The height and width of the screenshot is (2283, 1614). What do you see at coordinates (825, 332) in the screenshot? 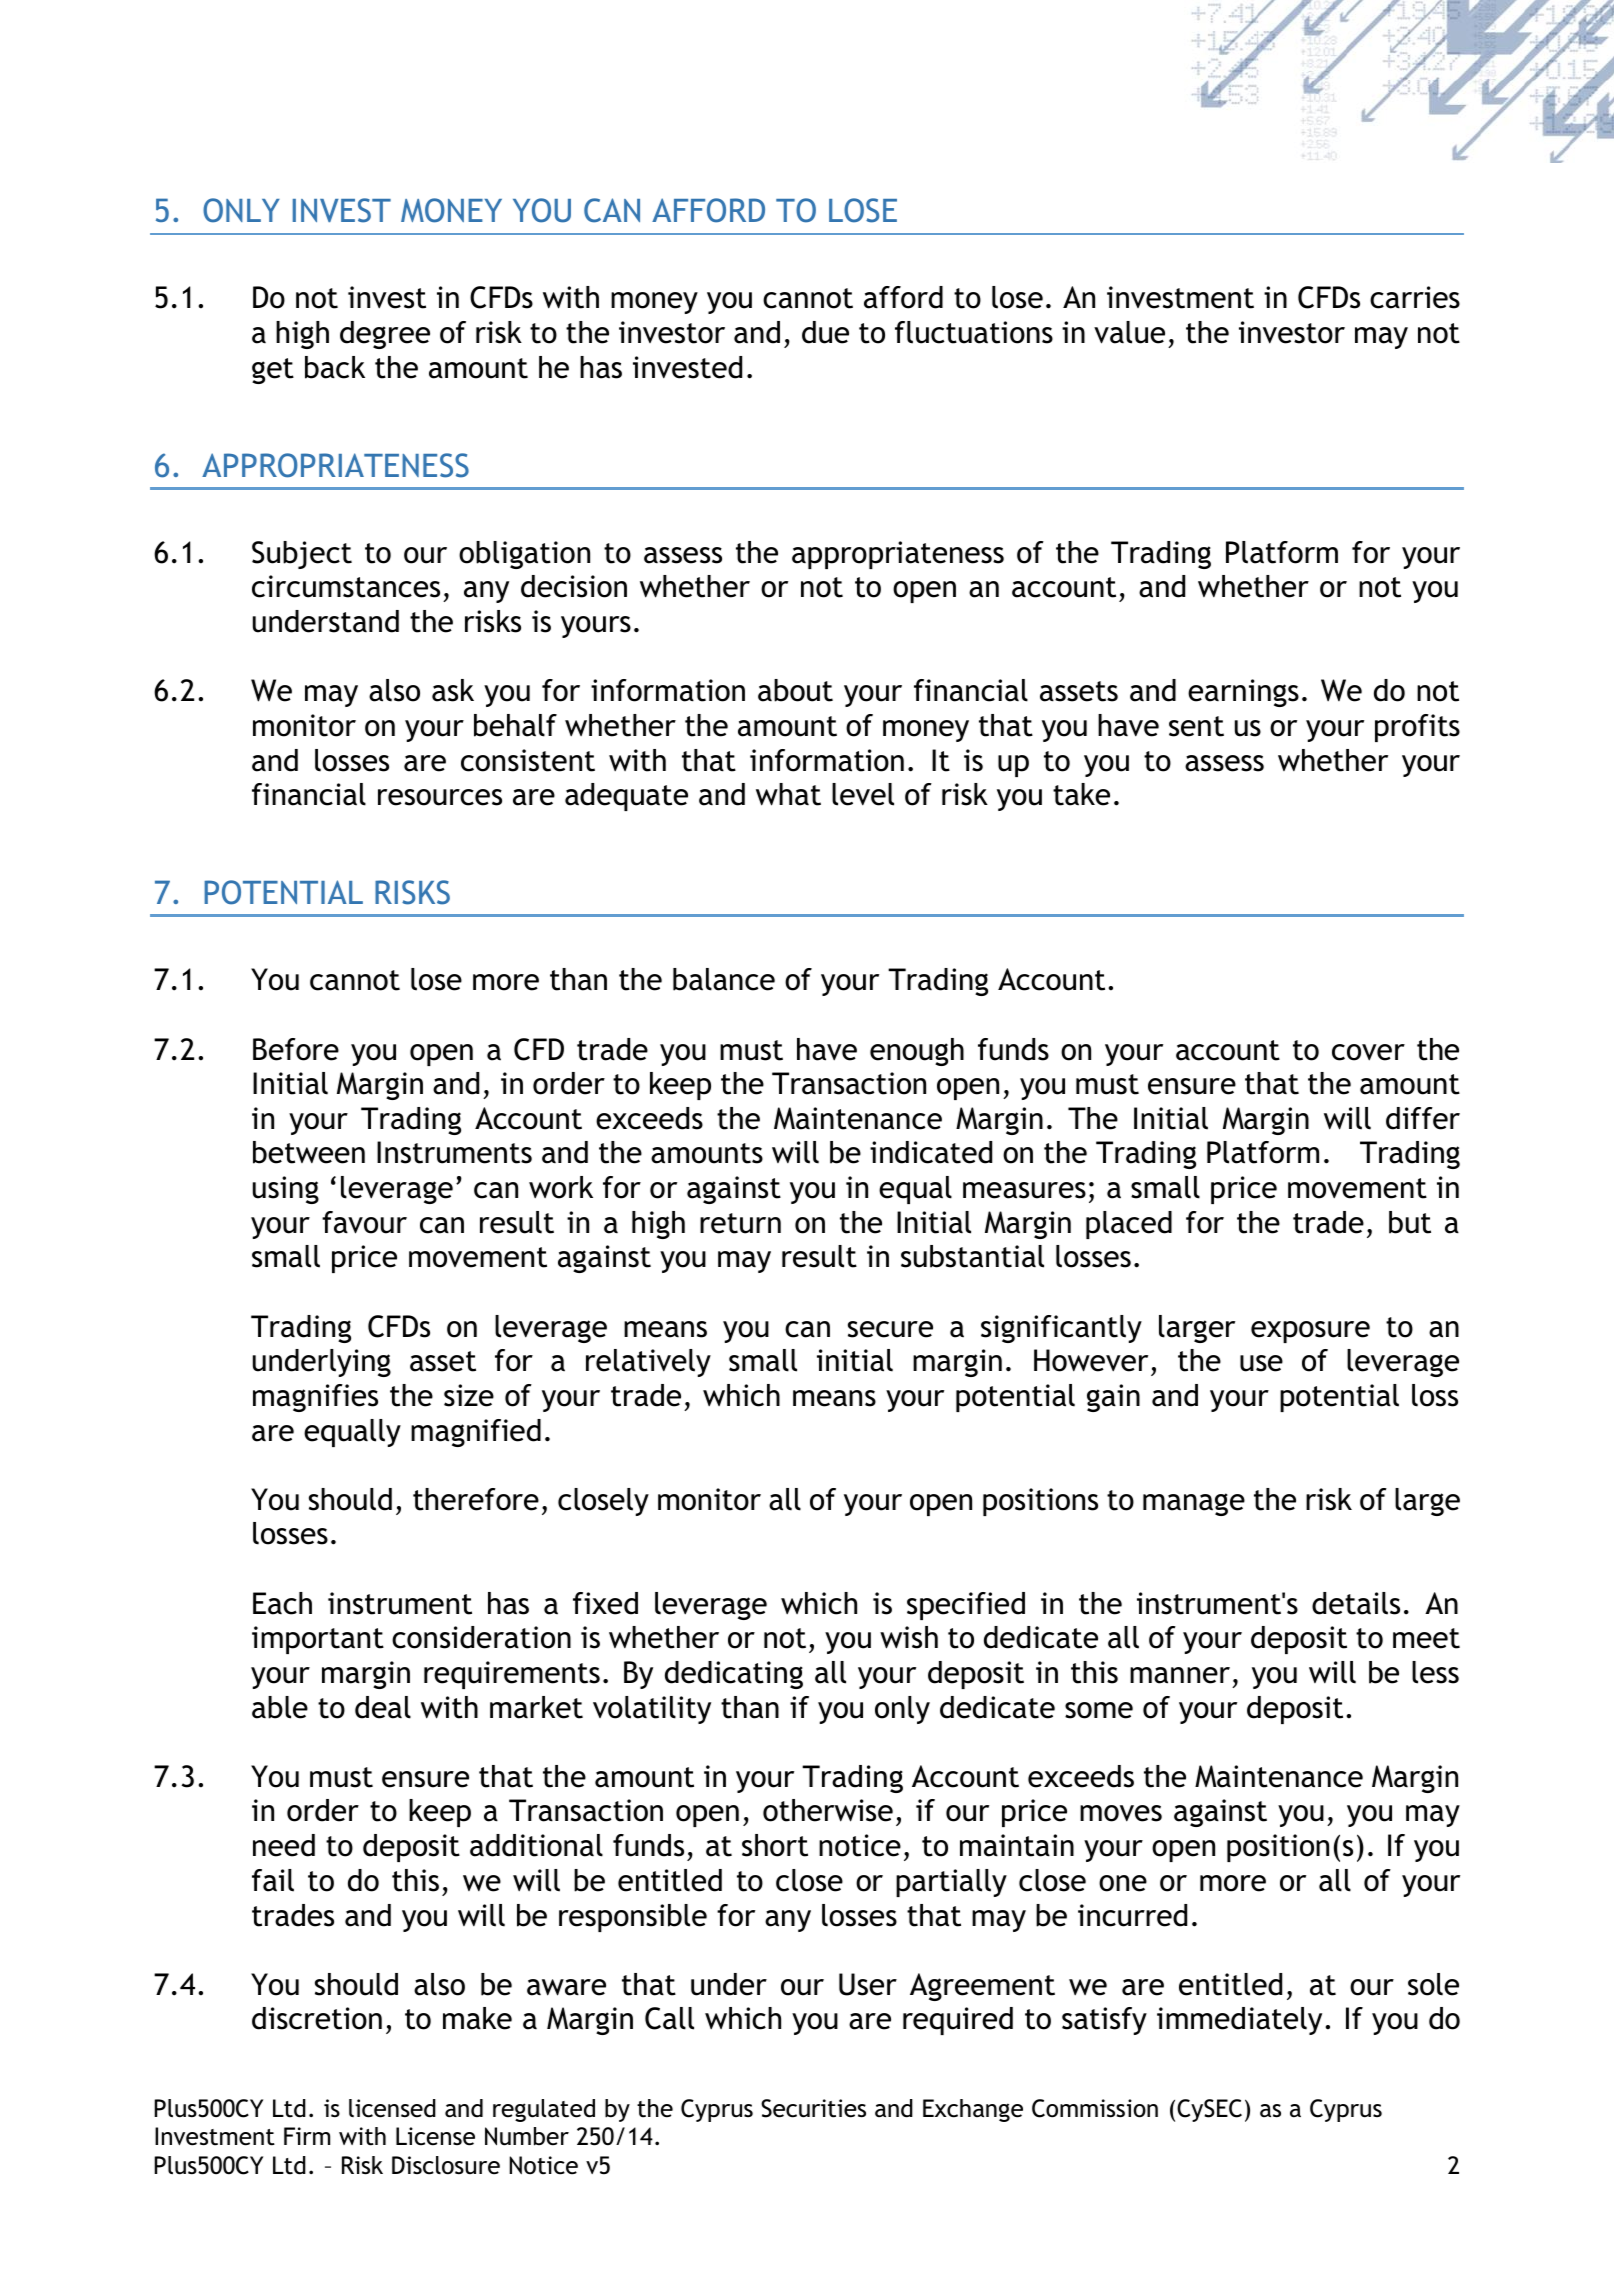
I see `due` at bounding box center [825, 332].
